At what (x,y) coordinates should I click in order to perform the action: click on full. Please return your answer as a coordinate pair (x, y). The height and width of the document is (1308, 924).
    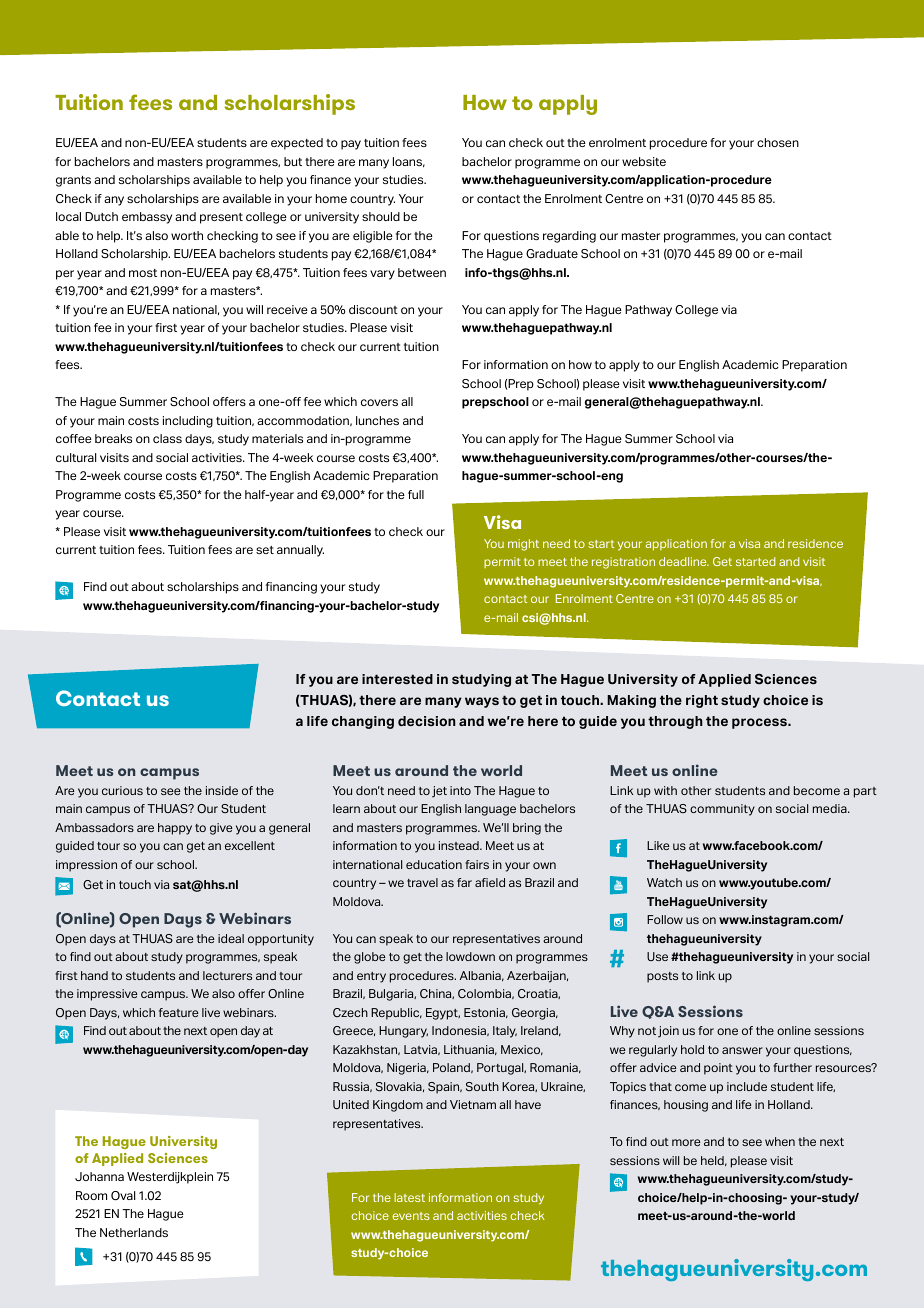
    Looking at the image, I should click on (416, 494).
